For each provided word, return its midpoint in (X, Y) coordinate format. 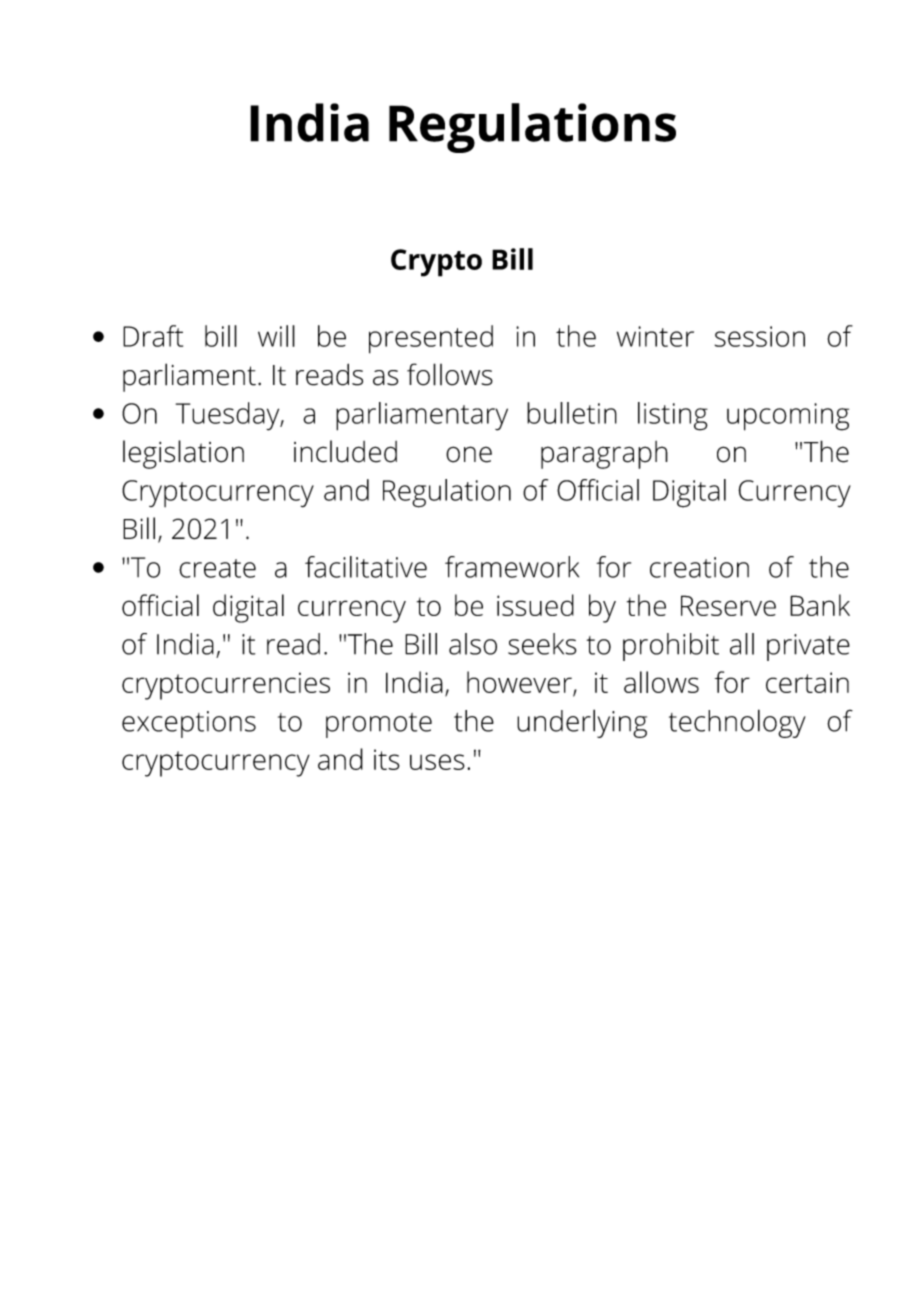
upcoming (788, 417)
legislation (183, 454)
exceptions (189, 724)
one (469, 454)
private (808, 647)
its (387, 759)
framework (512, 567)
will (276, 336)
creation (699, 567)
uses (437, 762)
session (760, 336)
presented (431, 339)
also (473, 644)
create (217, 568)
